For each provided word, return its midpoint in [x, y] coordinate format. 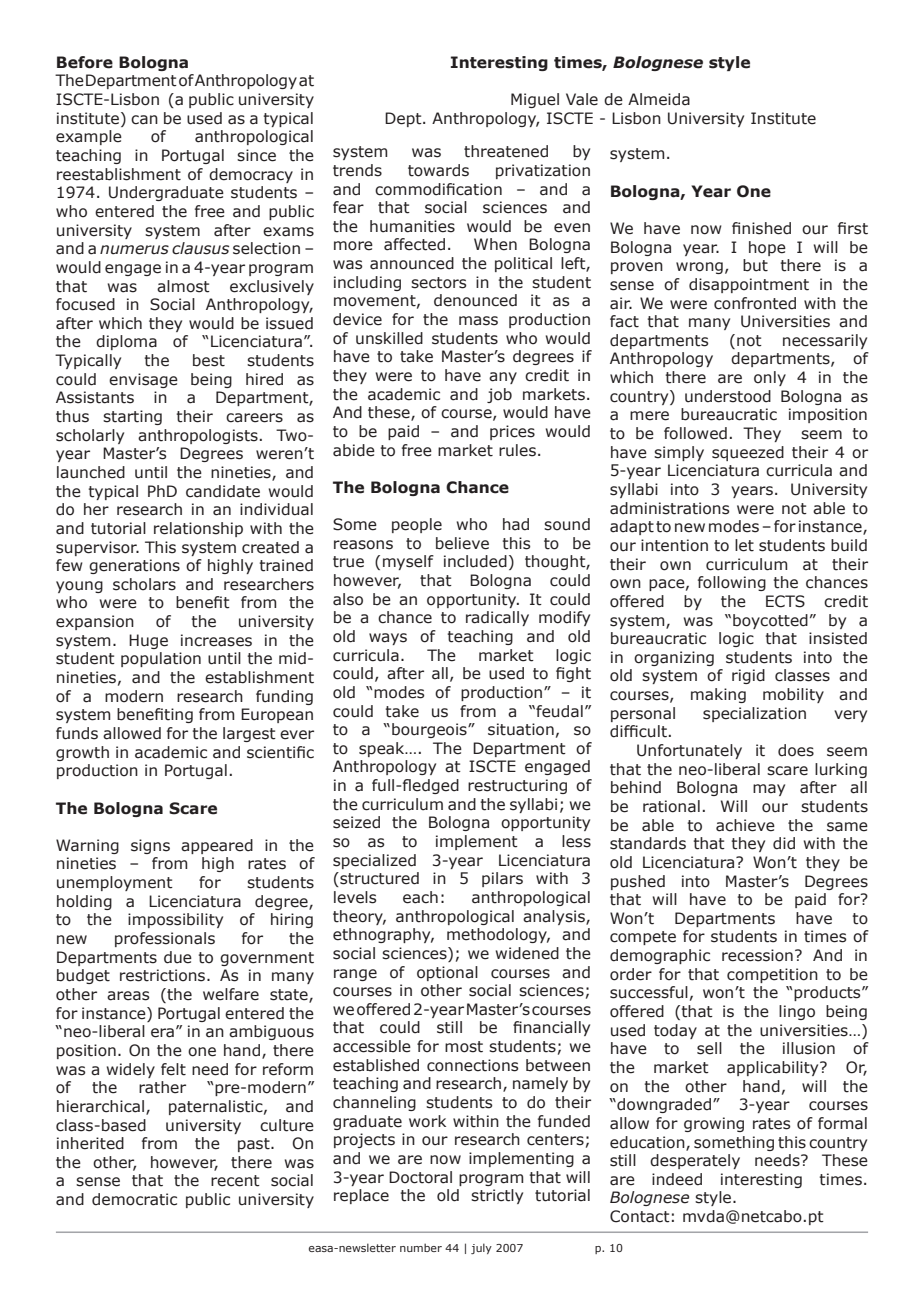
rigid [748, 676]
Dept [404, 119]
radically [497, 618]
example [89, 137]
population [161, 659]
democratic [134, 1199]
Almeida [659, 99]
